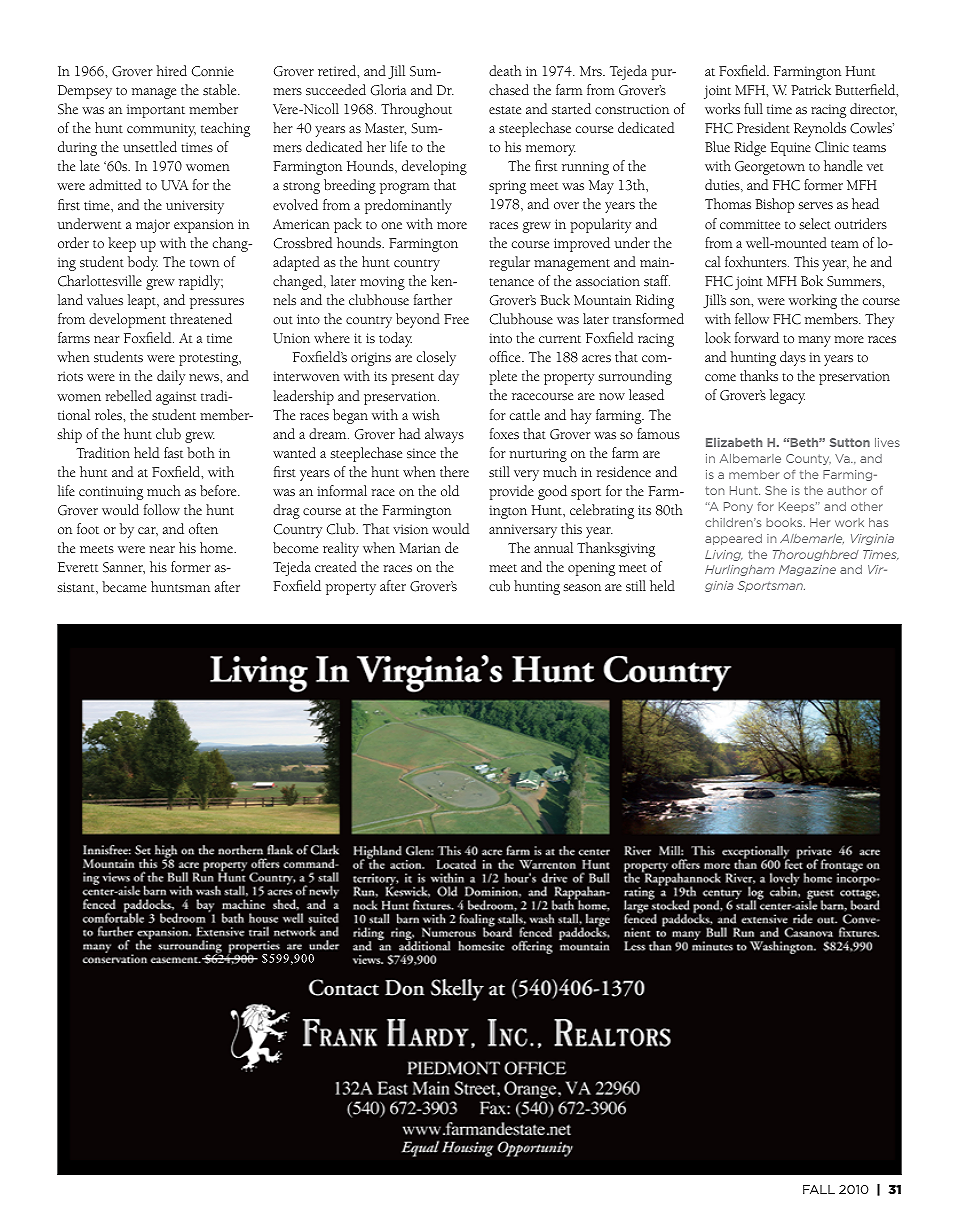  I want to click on leapt, so click(143, 301).
